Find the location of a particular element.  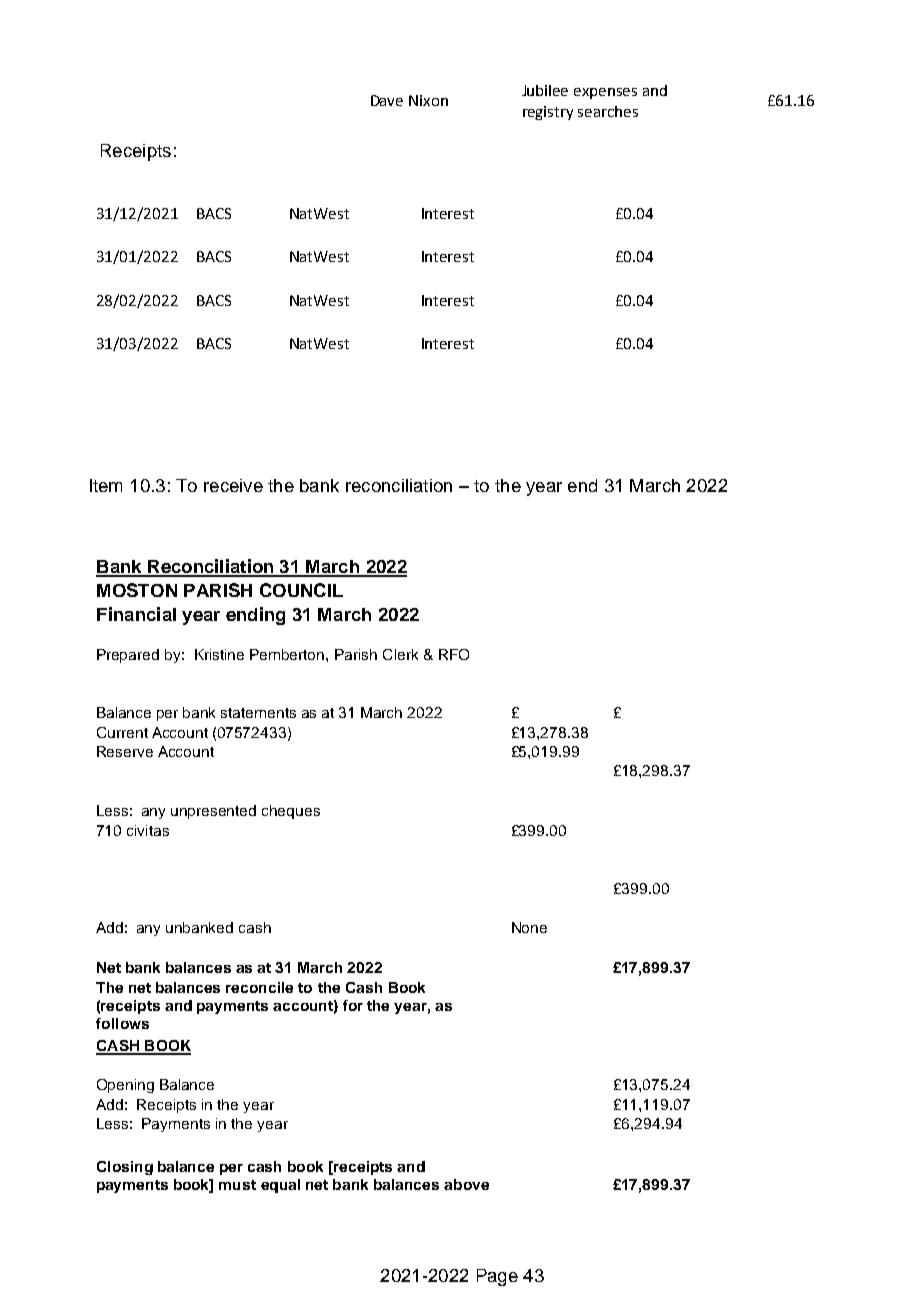

Nixon is located at coordinates (428, 100).
